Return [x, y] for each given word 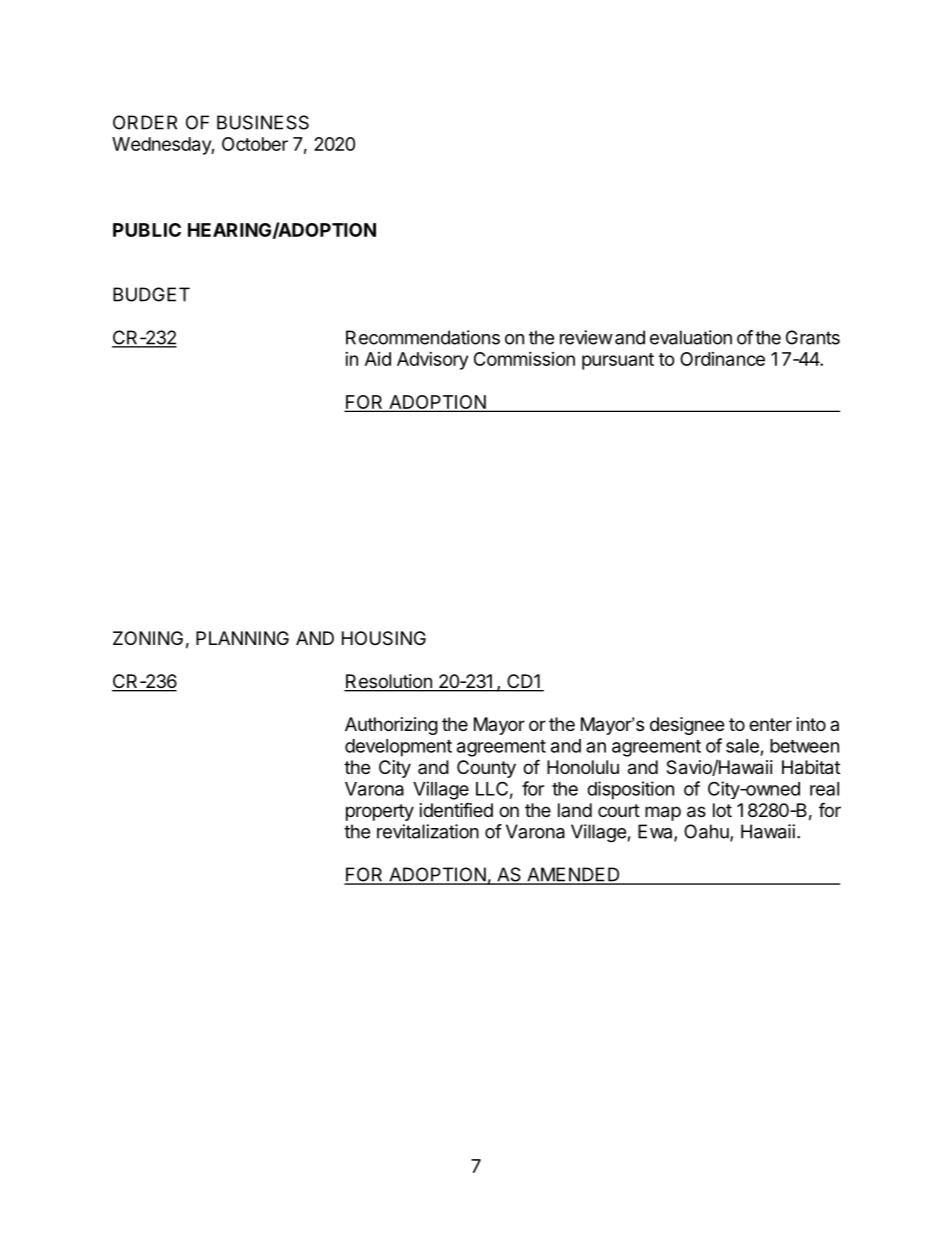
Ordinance [722, 359]
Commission [524, 359]
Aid [378, 359]
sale [742, 746]
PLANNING [242, 638]
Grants [813, 337]
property [380, 812]
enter [770, 724]
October [255, 144]
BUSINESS [263, 122]
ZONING [148, 638]
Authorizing [391, 726]
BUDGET [151, 294]
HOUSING [384, 638]
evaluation [691, 337]
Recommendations [423, 337]
